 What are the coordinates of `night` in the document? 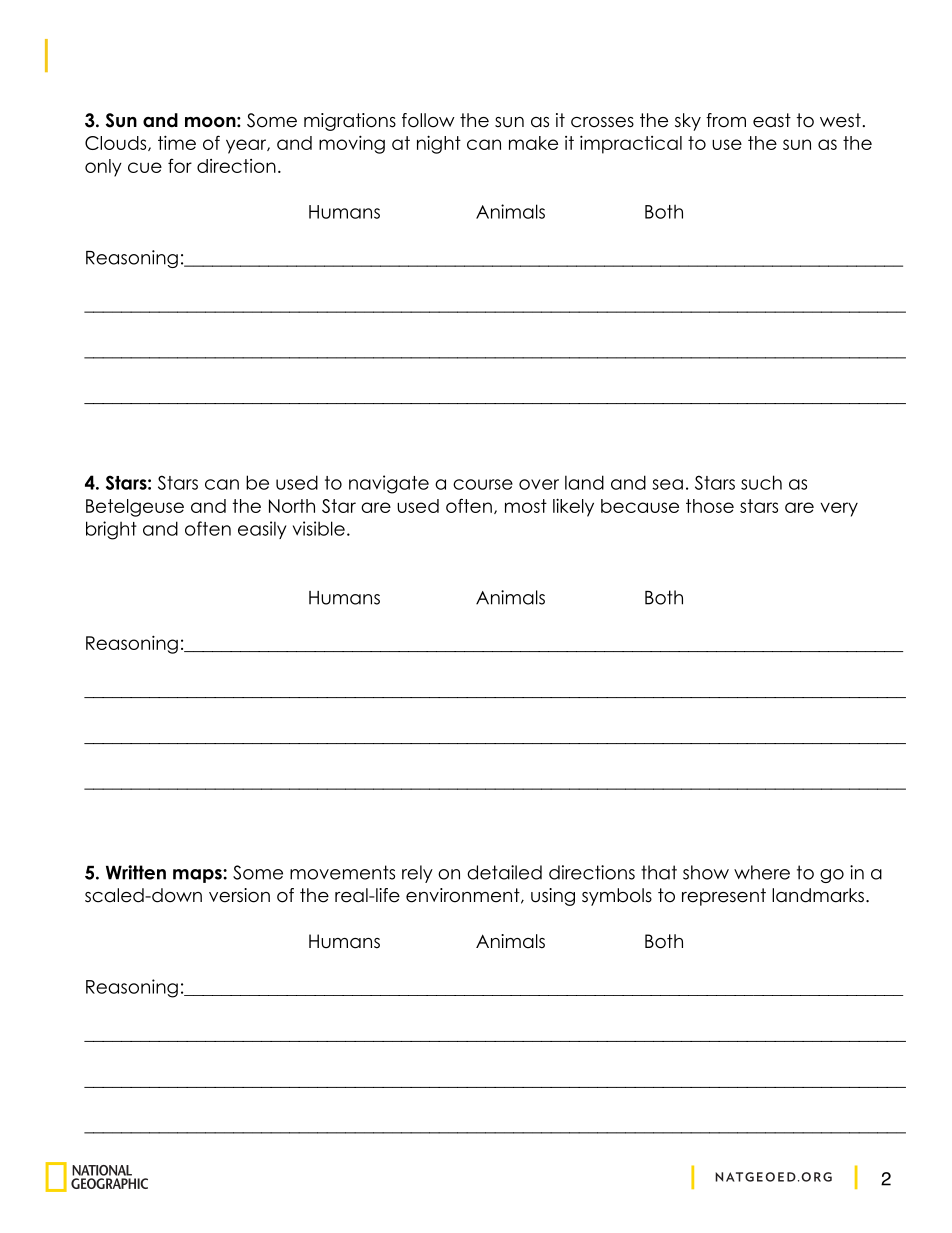 It's located at (439, 144).
